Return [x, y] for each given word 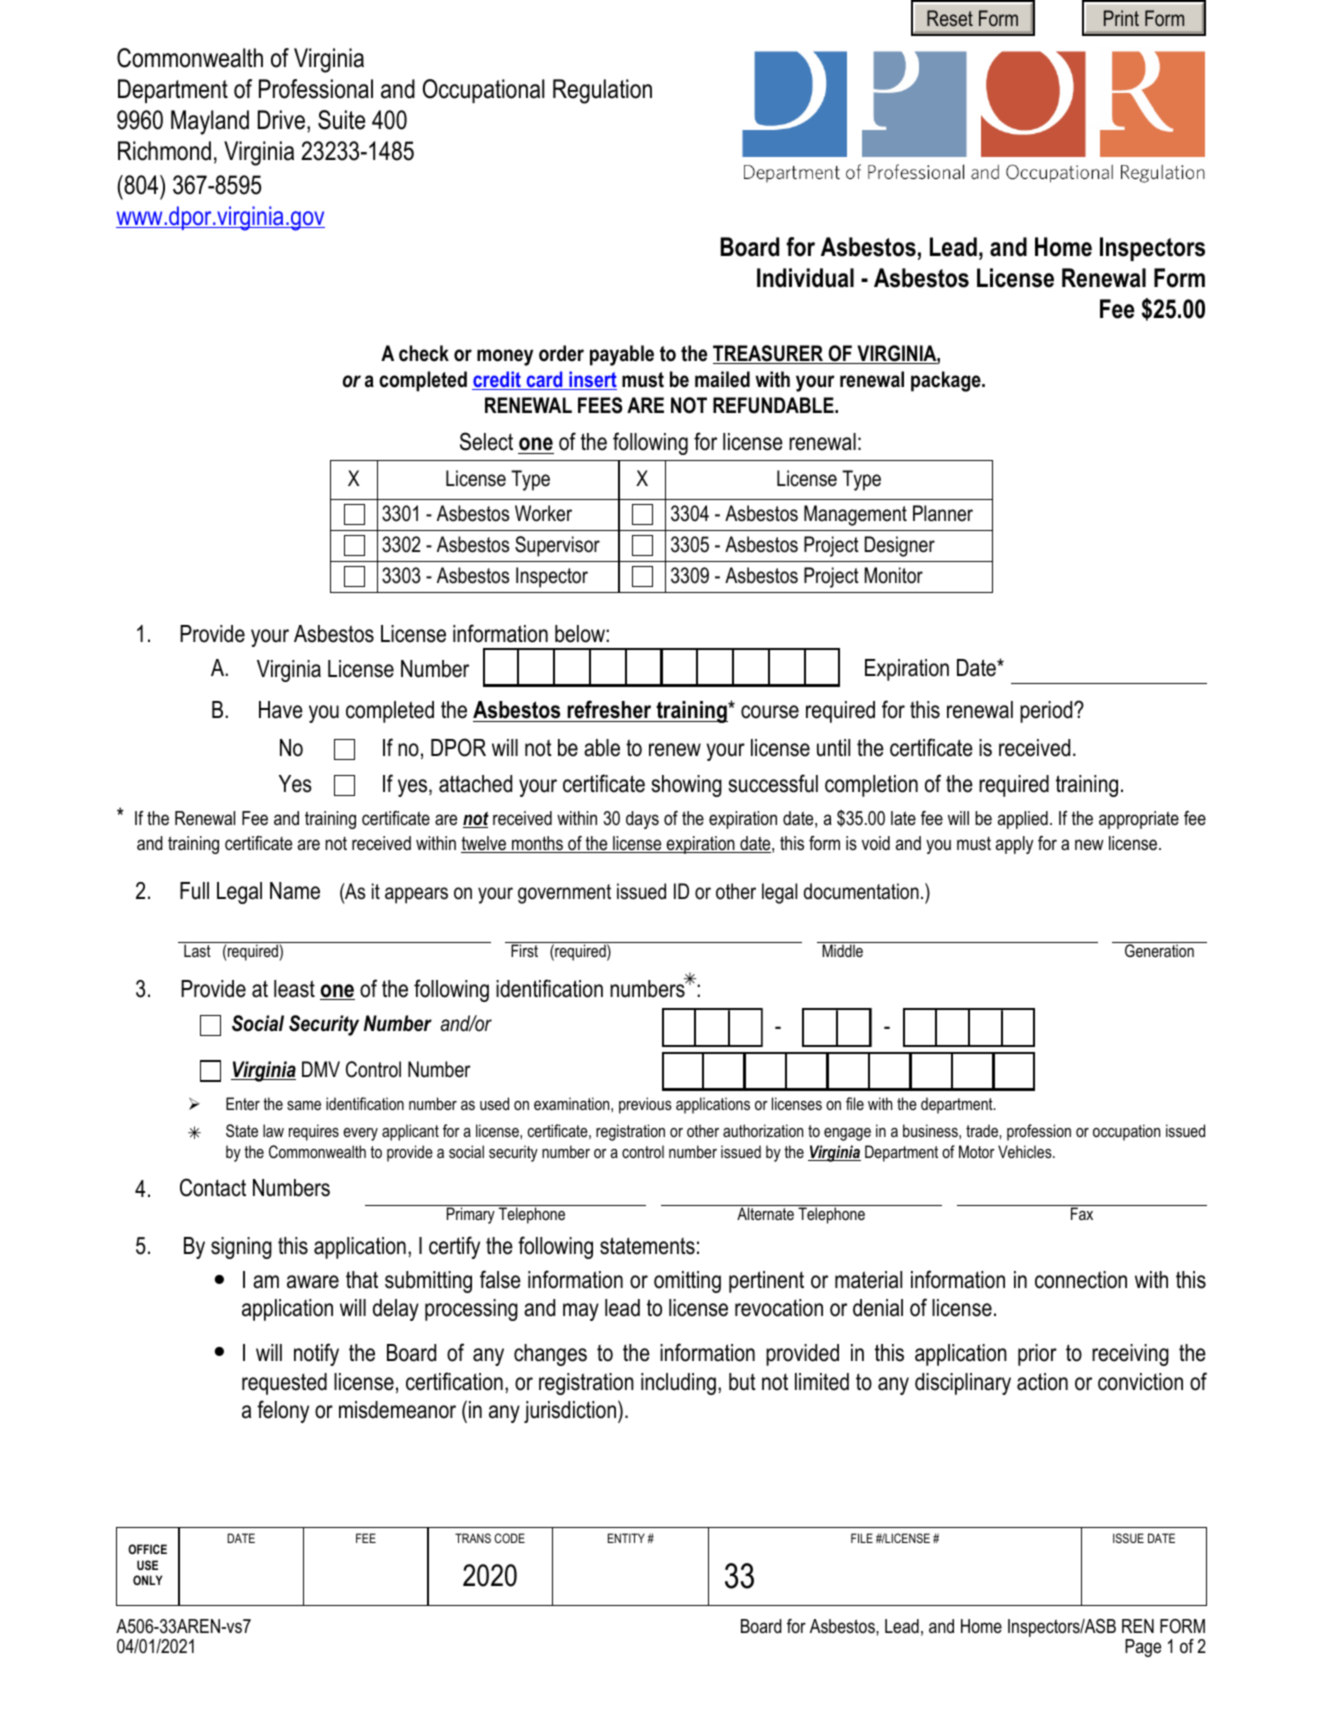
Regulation [602, 91]
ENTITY [626, 1538]
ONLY [148, 1580]
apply [1014, 845]
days [642, 820]
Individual [805, 278]
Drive [281, 120]
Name [295, 891]
